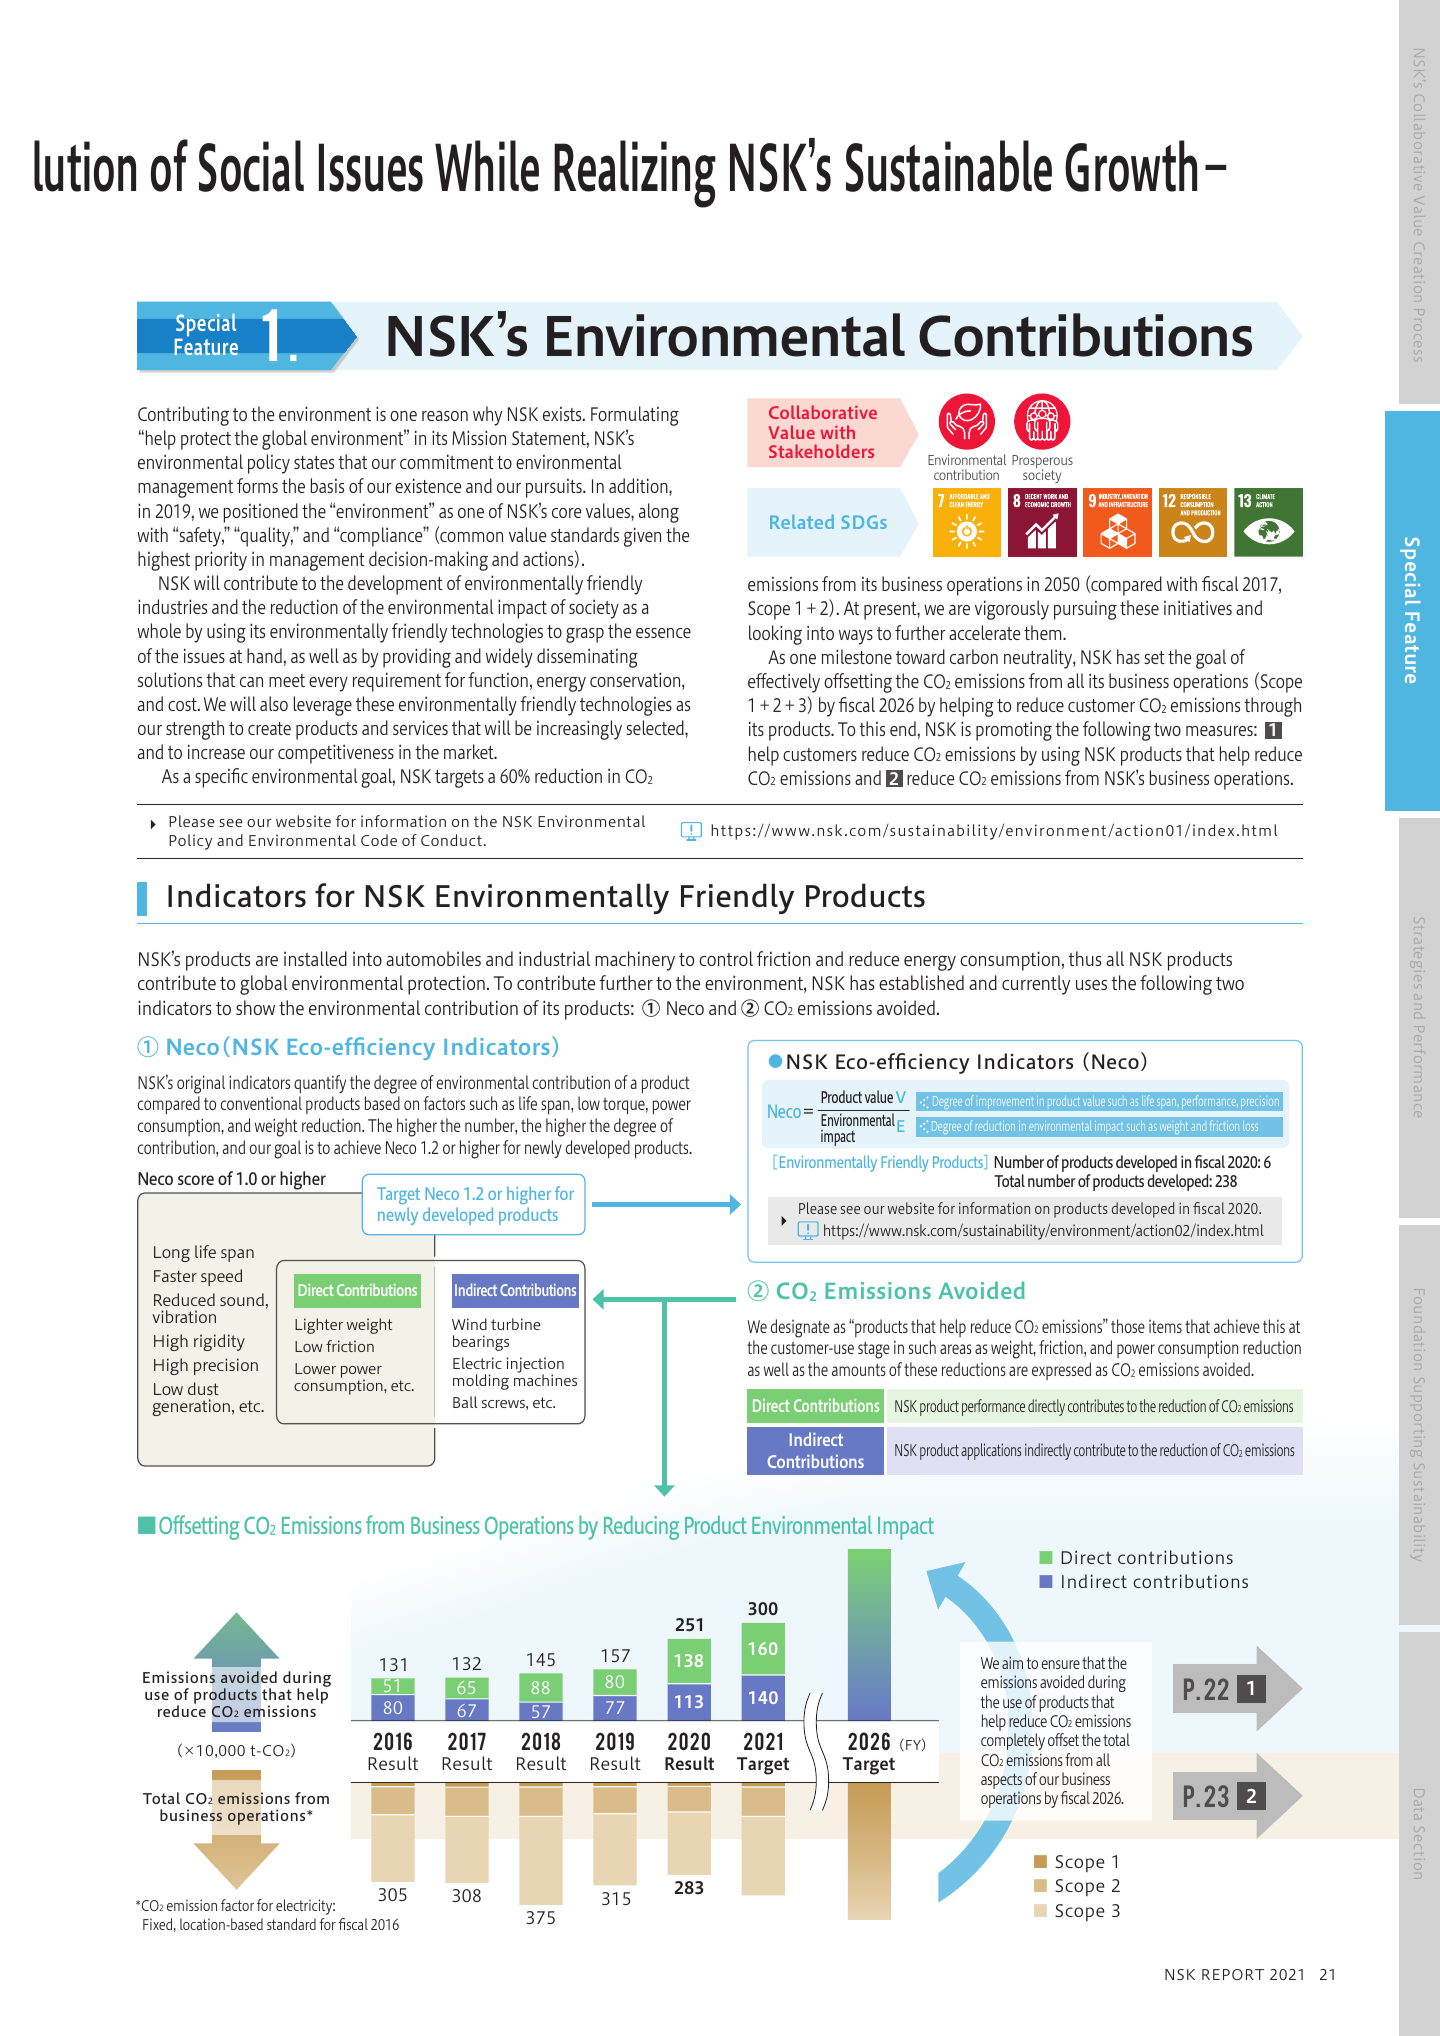  I want to click on aspects, so click(1001, 1782).
